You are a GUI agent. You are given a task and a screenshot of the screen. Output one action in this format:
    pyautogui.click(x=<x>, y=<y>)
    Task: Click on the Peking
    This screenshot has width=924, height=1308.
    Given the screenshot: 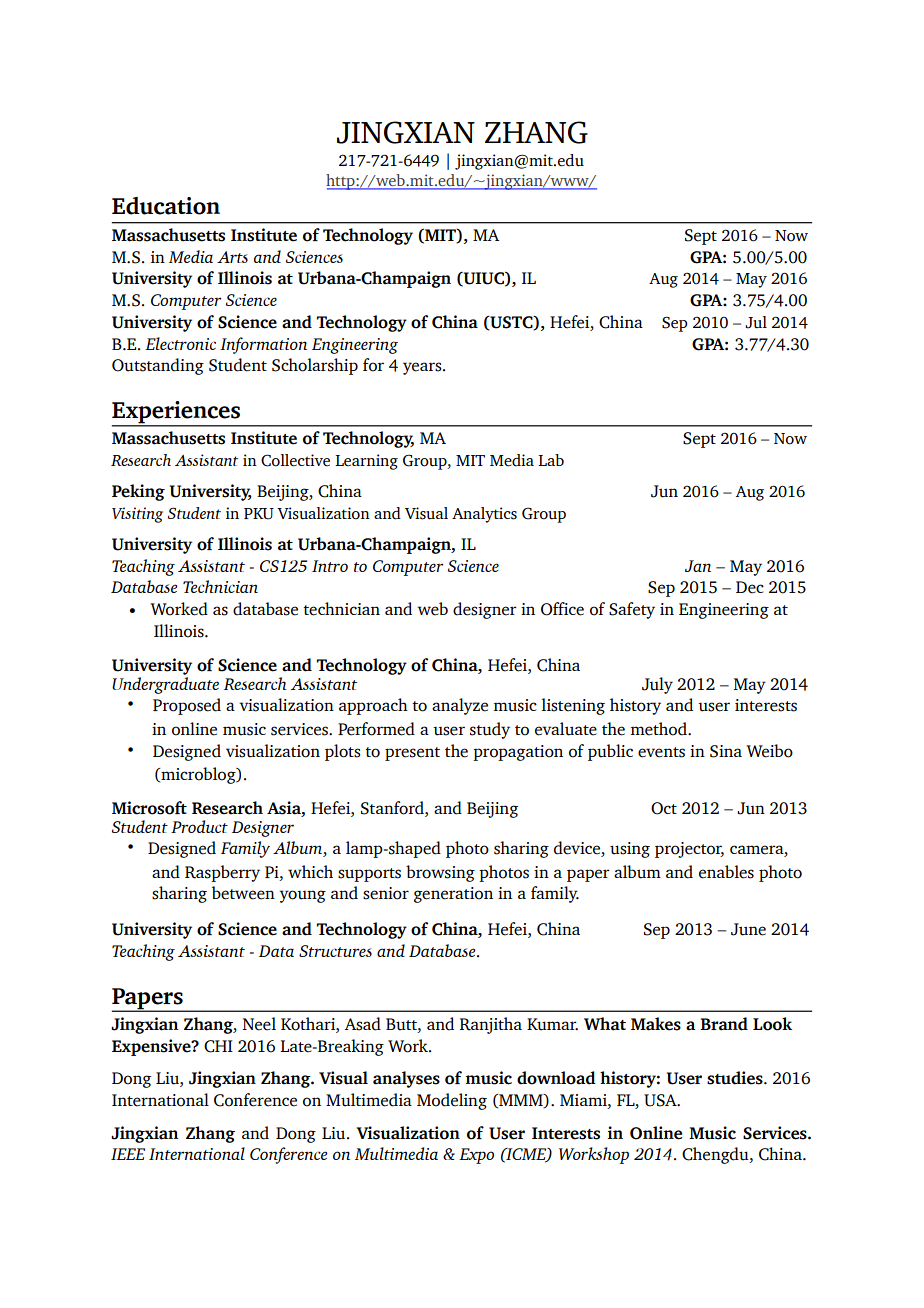 What is the action you would take?
    pyautogui.click(x=138, y=492)
